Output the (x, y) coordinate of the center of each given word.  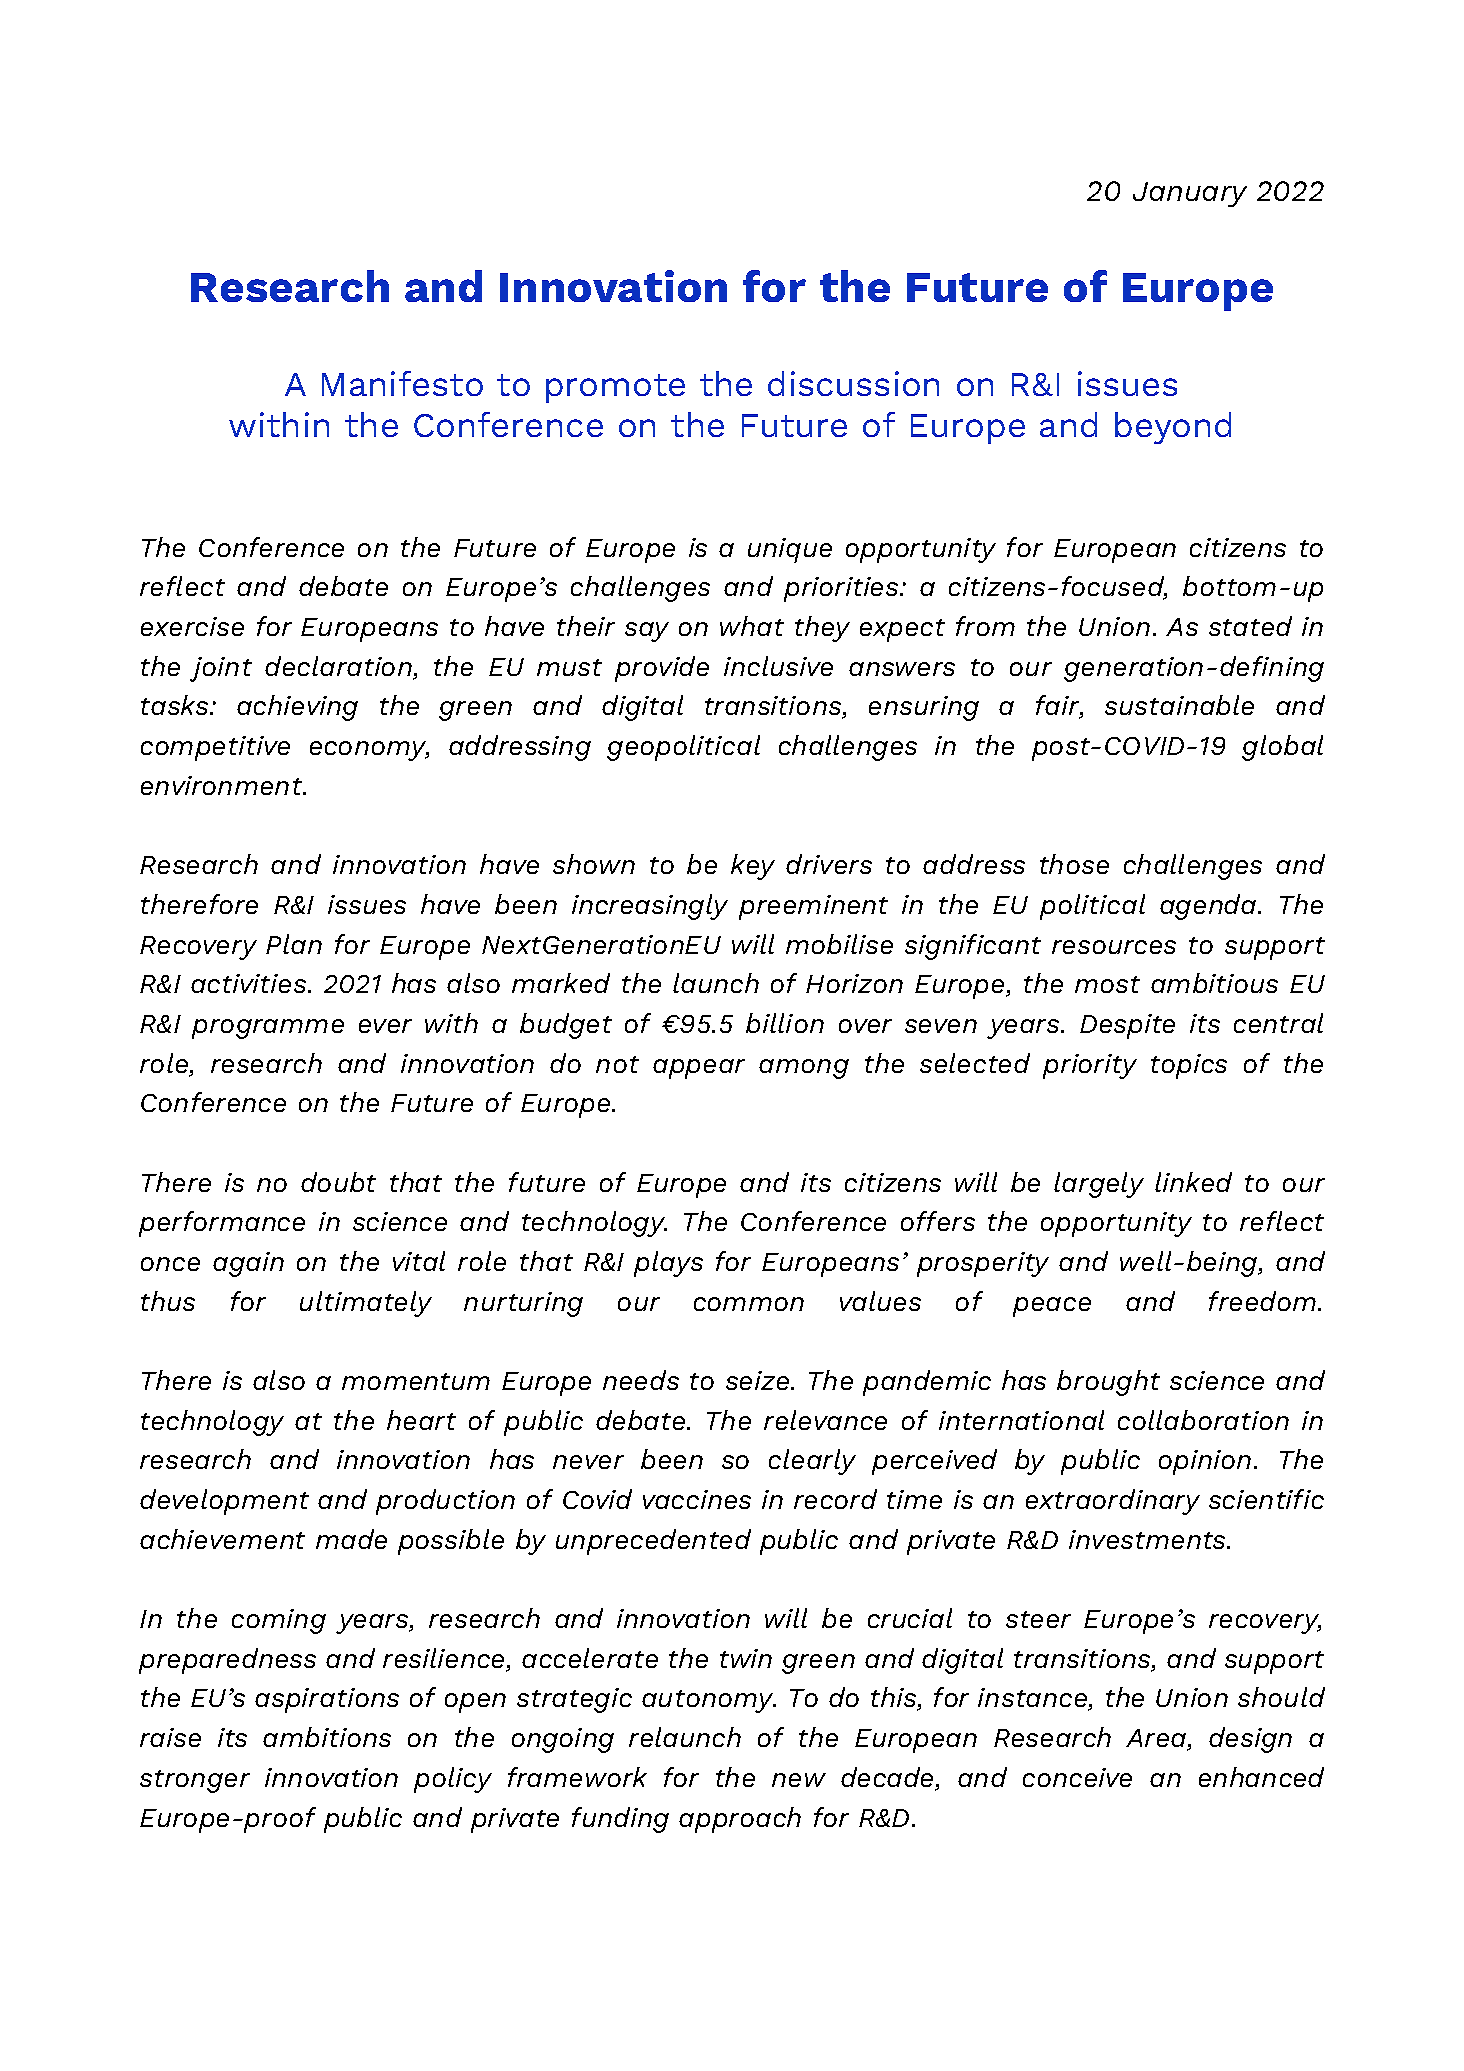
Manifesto (402, 383)
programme (268, 1029)
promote (615, 388)
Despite (1127, 1026)
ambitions (327, 1737)
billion (785, 1023)
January (1190, 194)
